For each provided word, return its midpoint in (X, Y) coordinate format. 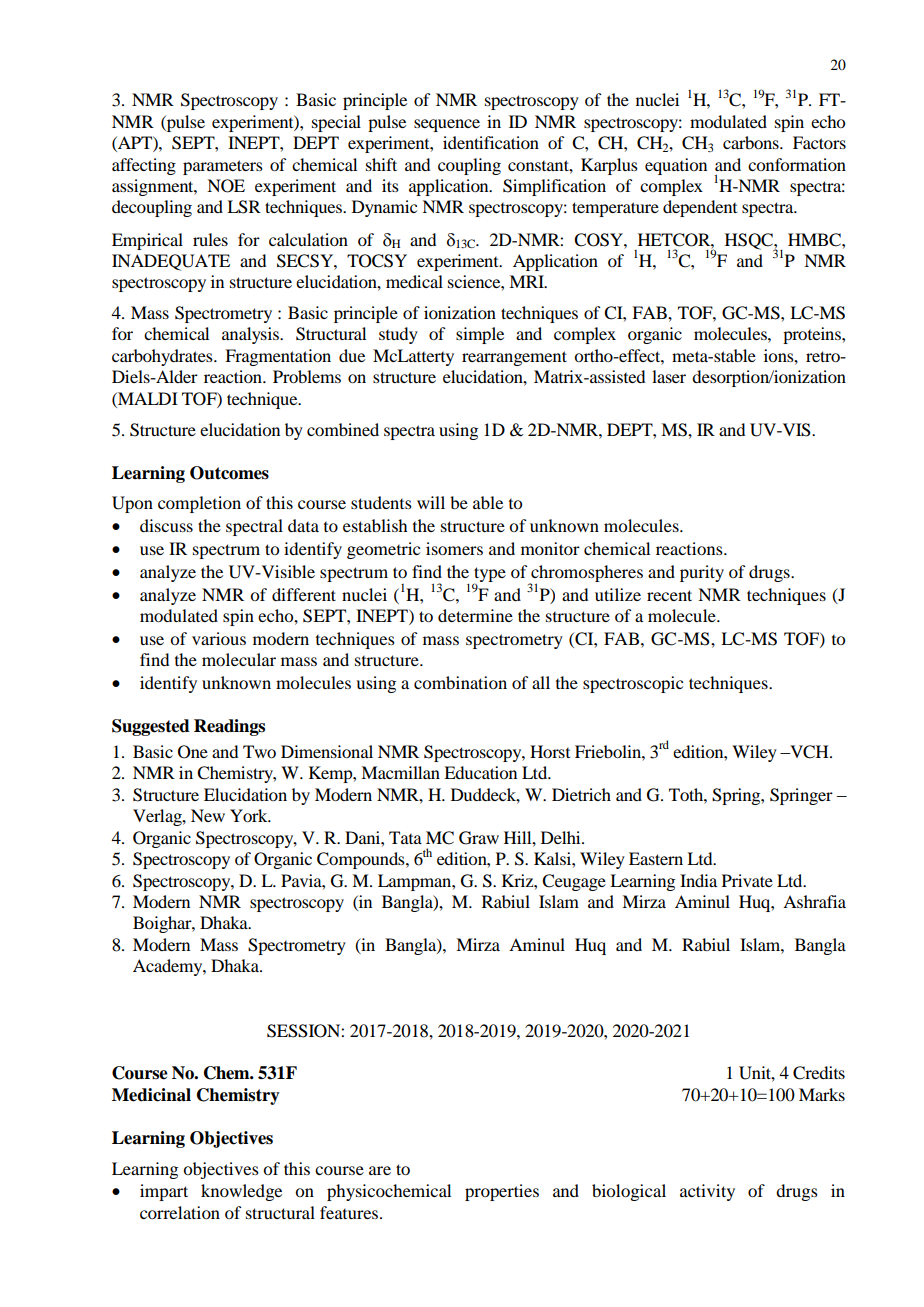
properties (502, 1192)
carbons (752, 142)
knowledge (241, 1192)
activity (707, 1192)
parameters (223, 167)
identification (491, 142)
